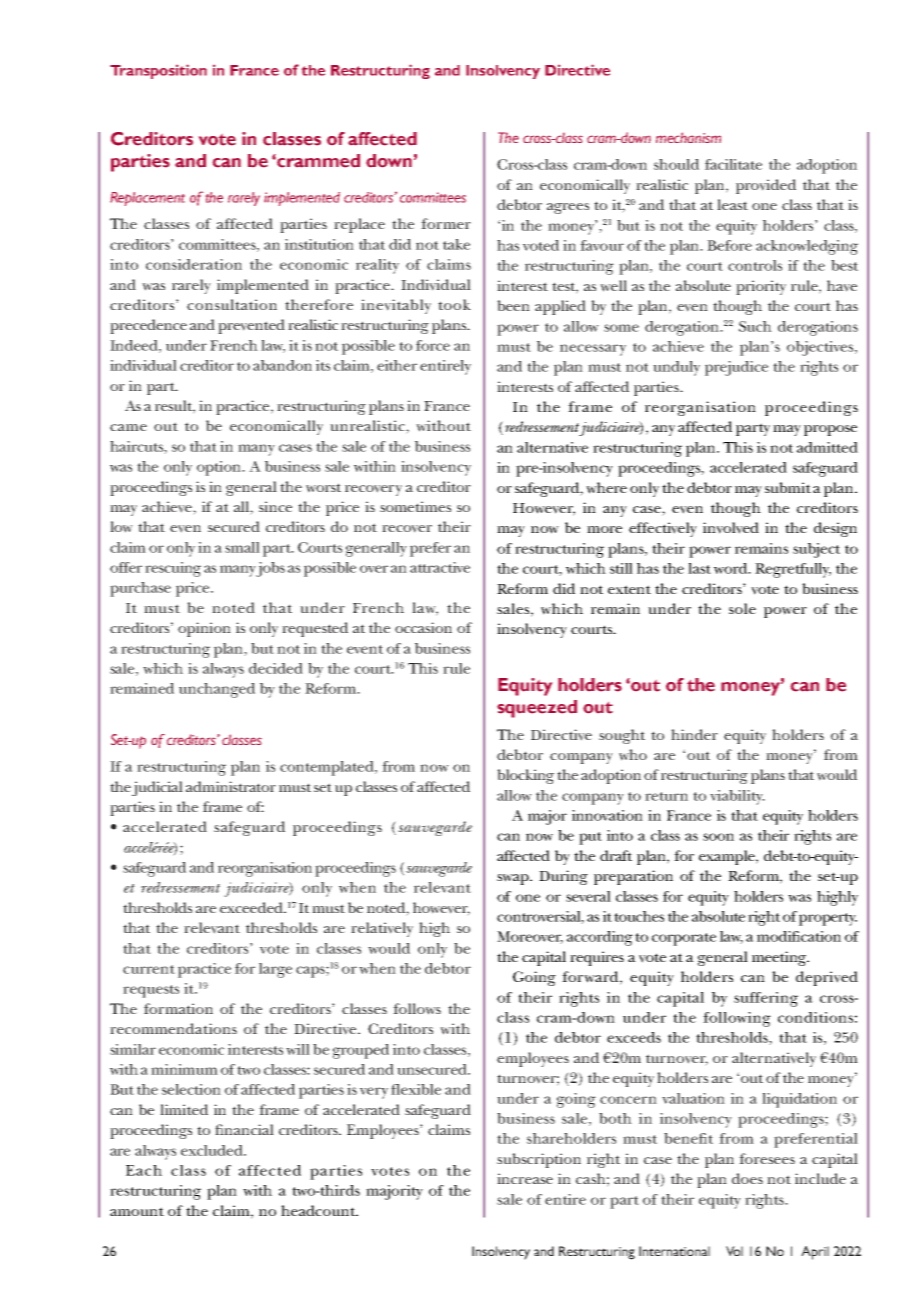  Describe the element at coordinates (158, 71) in the screenshot. I see `Transposition` at that location.
